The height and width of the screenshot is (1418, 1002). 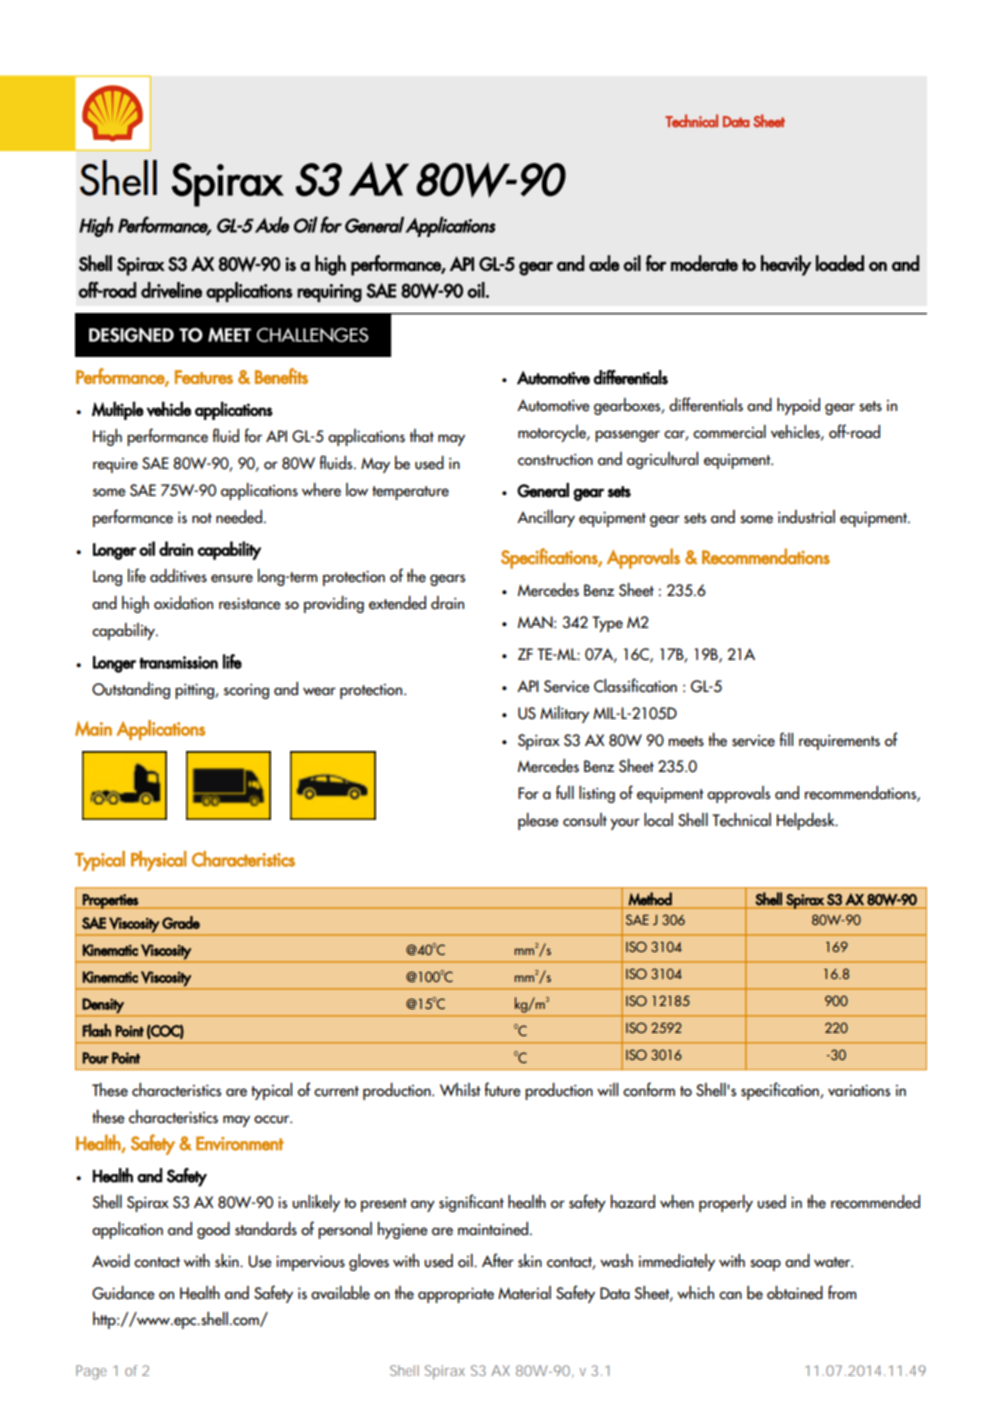 What do you see at coordinates (546, 518) in the screenshot?
I see `Ancillary` at bounding box center [546, 518].
